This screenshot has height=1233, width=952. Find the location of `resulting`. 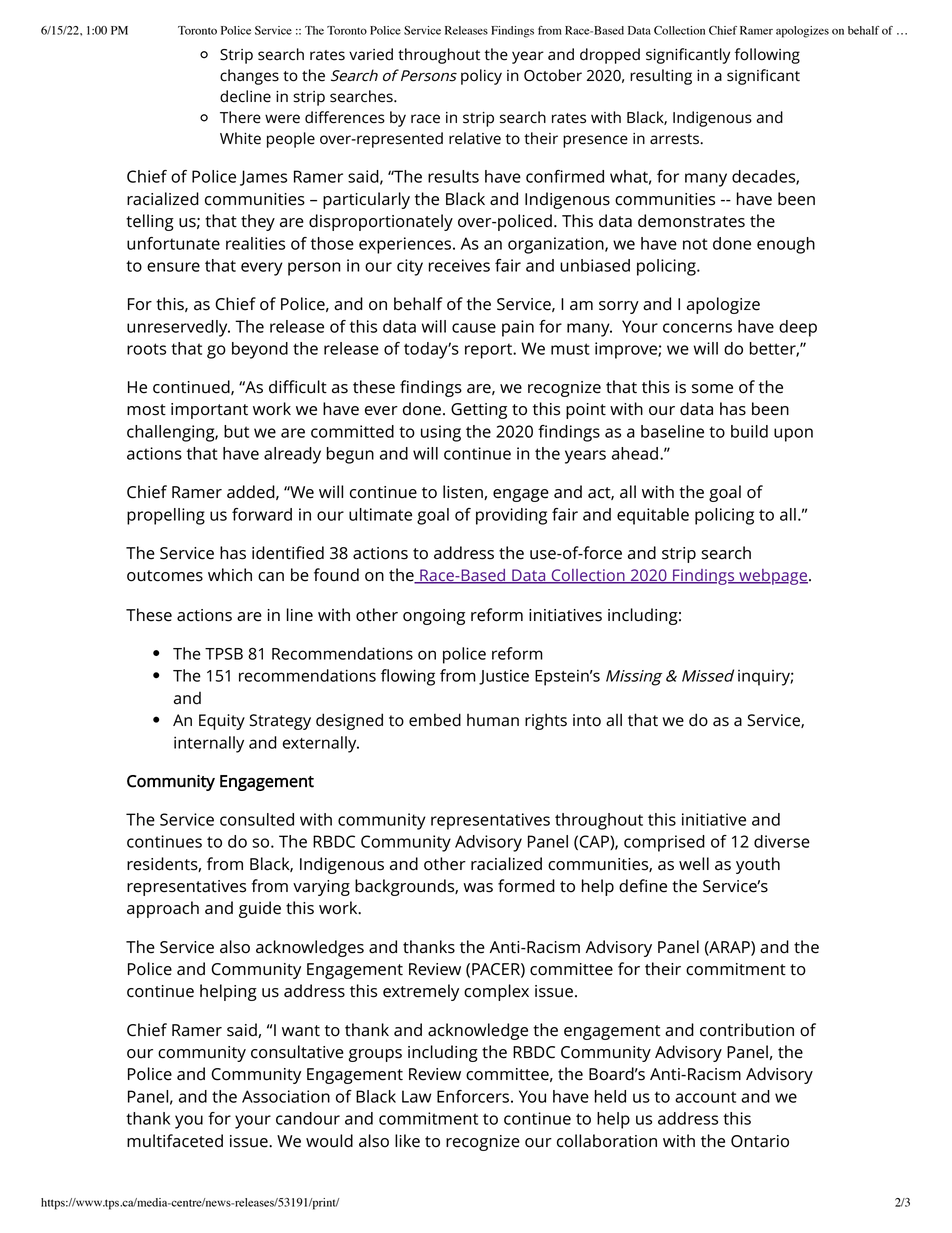

resulting is located at coordinates (661, 77).
